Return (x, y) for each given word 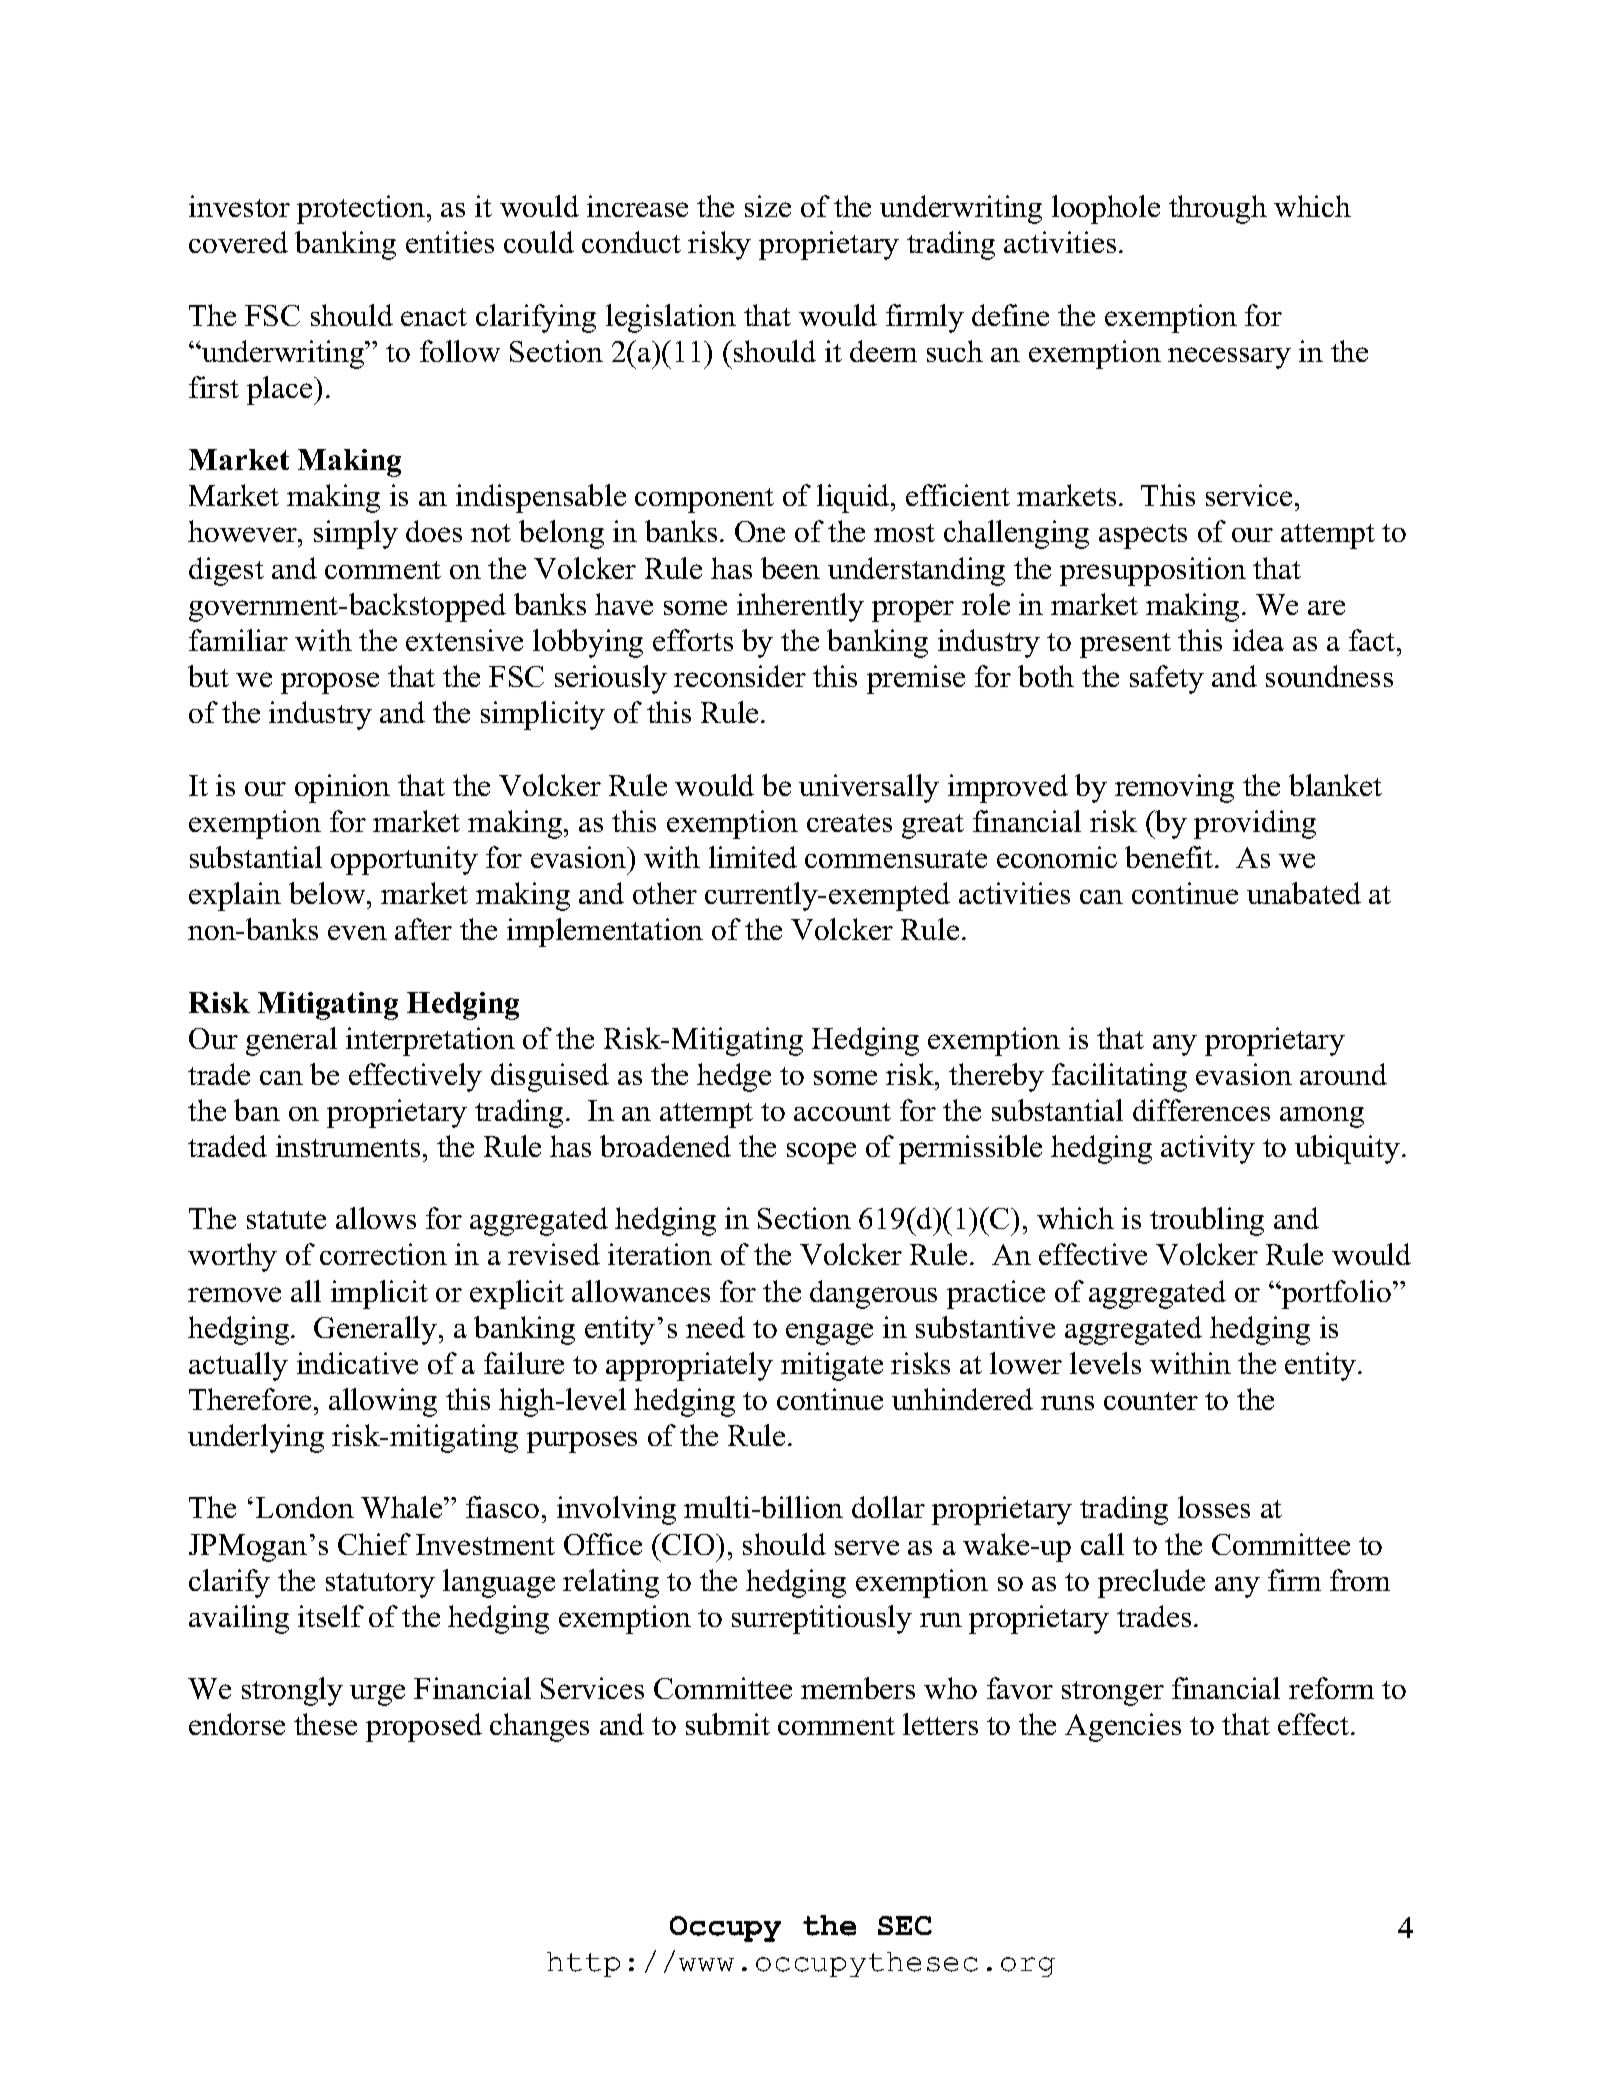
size (768, 206)
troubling (1207, 1221)
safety (1167, 679)
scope (821, 1153)
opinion (342, 788)
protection (361, 209)
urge (377, 1695)
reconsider (740, 676)
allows (376, 1218)
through (1218, 209)
